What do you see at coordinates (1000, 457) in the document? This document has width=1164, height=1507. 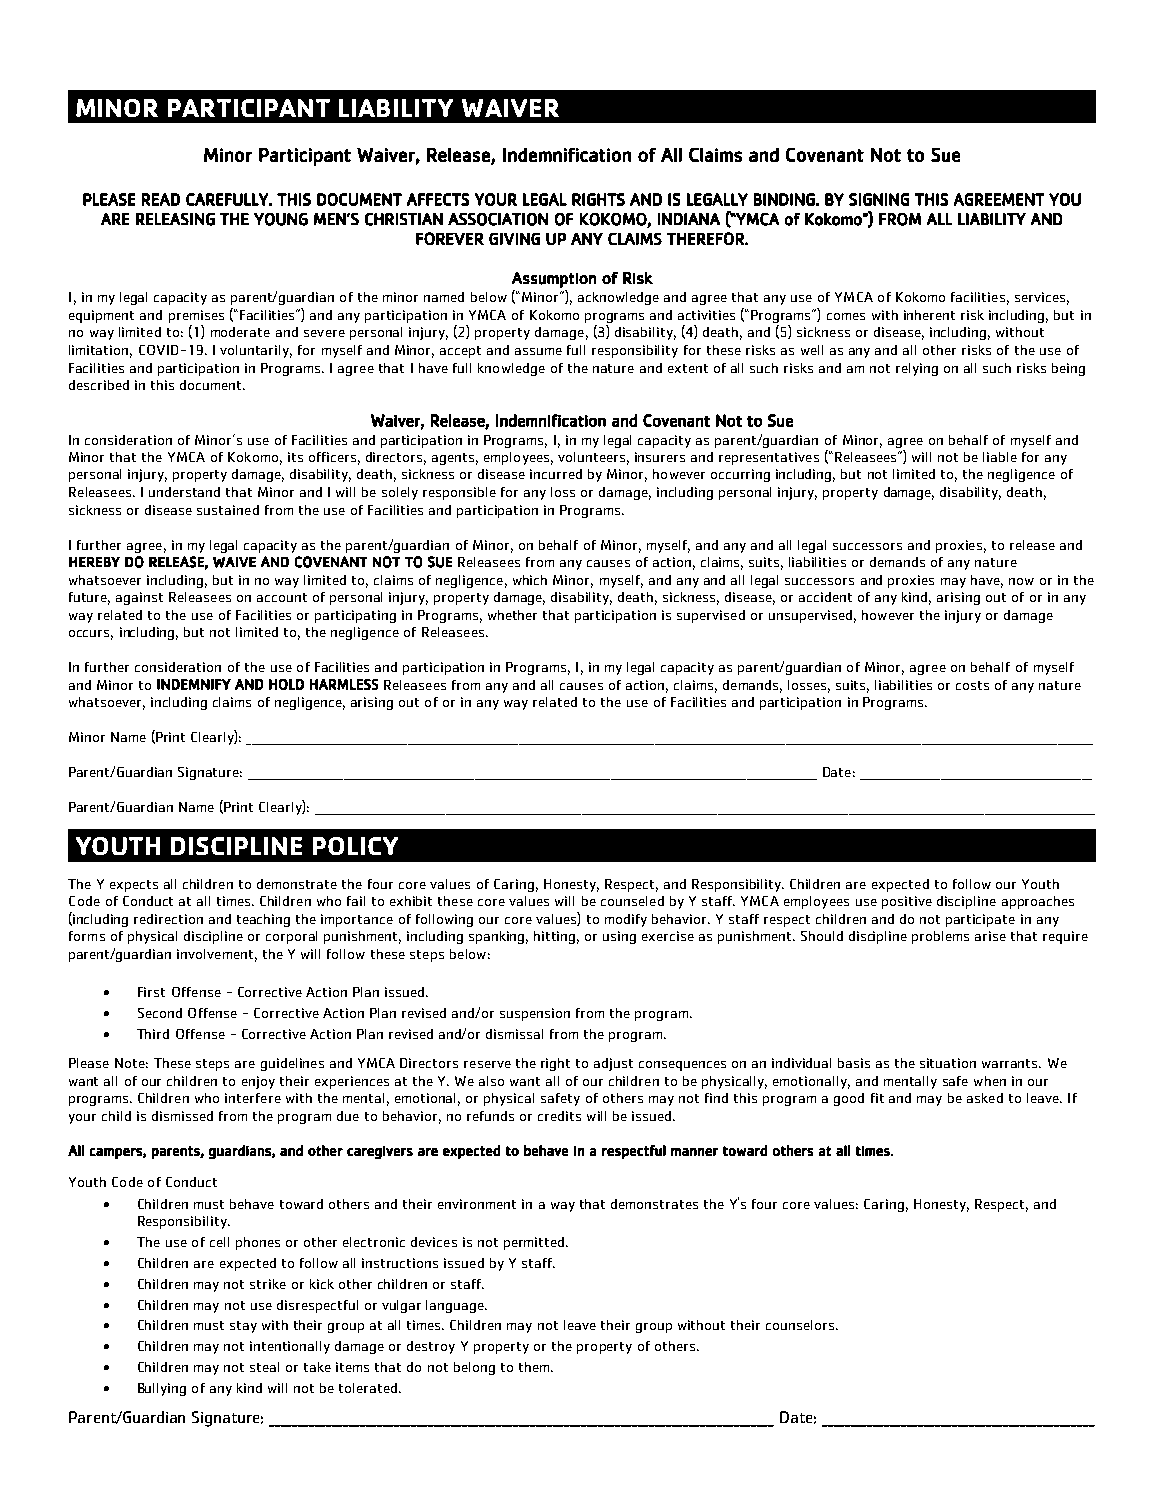 I see `liable` at bounding box center [1000, 457].
